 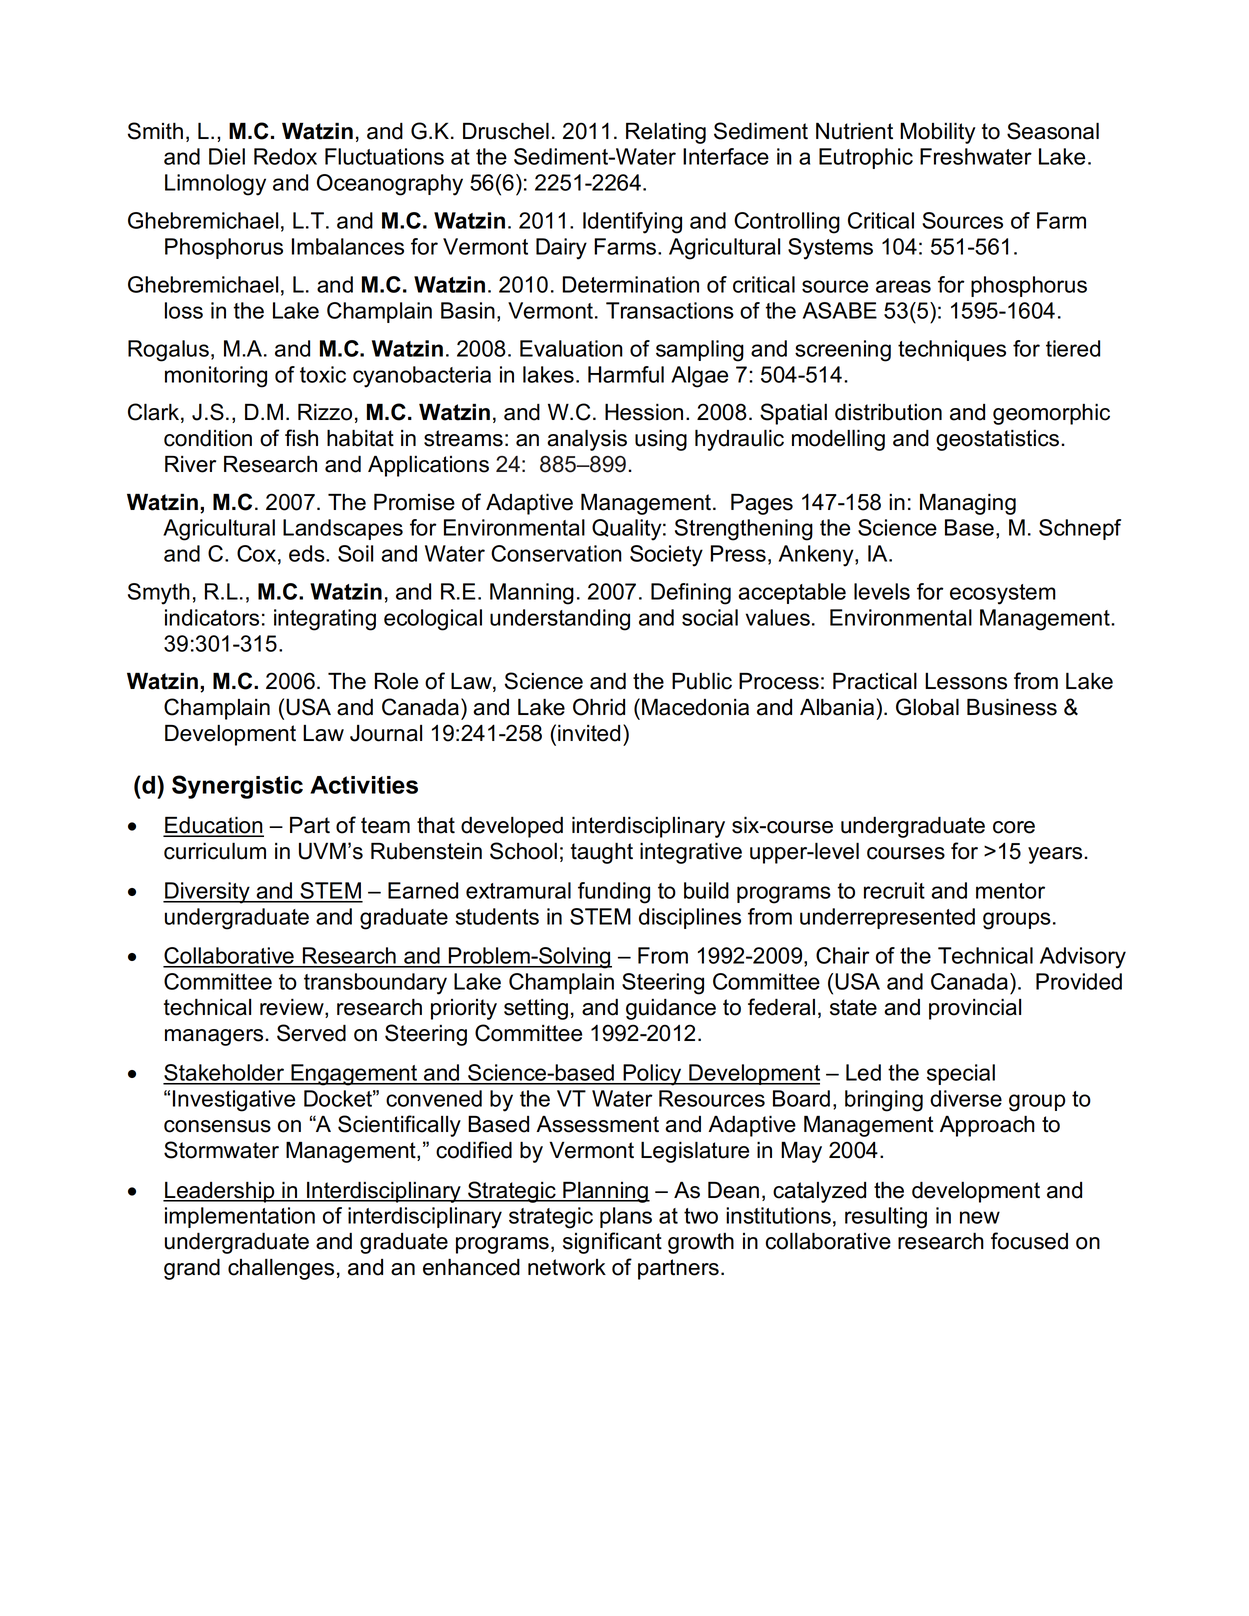 What do you see at coordinates (386, 733) in the screenshot?
I see `Journal` at bounding box center [386, 733].
